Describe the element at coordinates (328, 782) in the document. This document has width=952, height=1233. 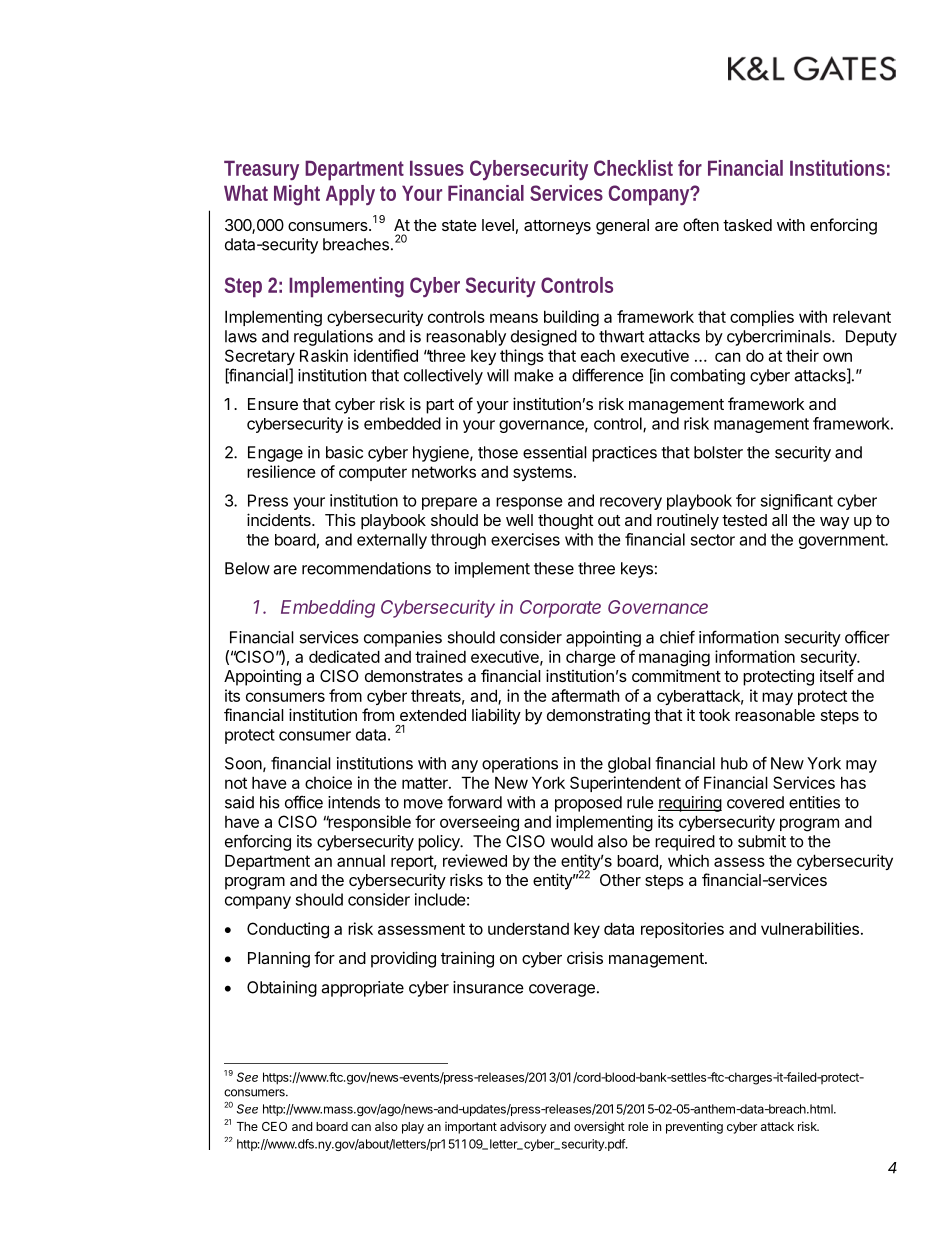
I see `choice` at that location.
